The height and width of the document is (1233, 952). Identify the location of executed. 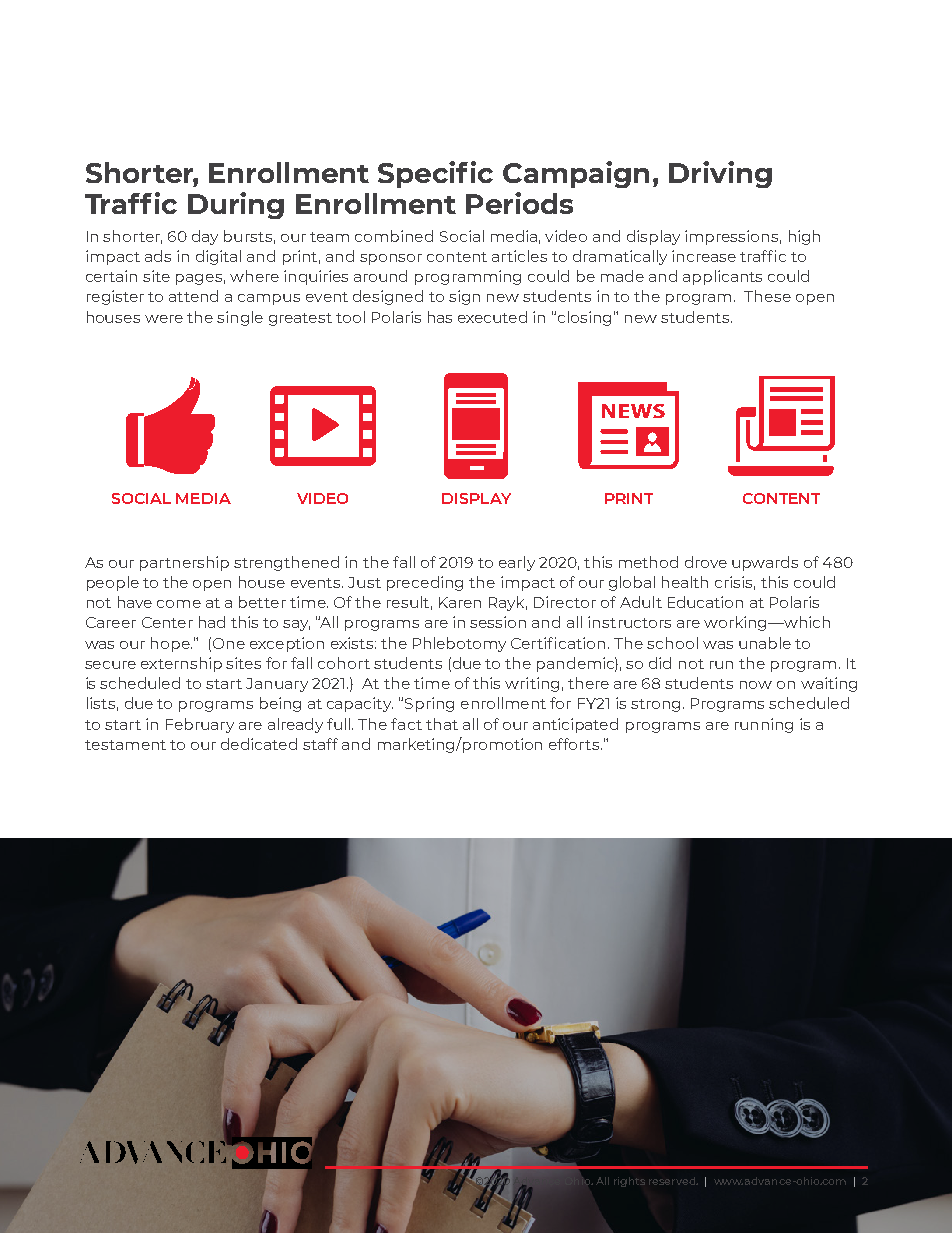
(492, 317).
